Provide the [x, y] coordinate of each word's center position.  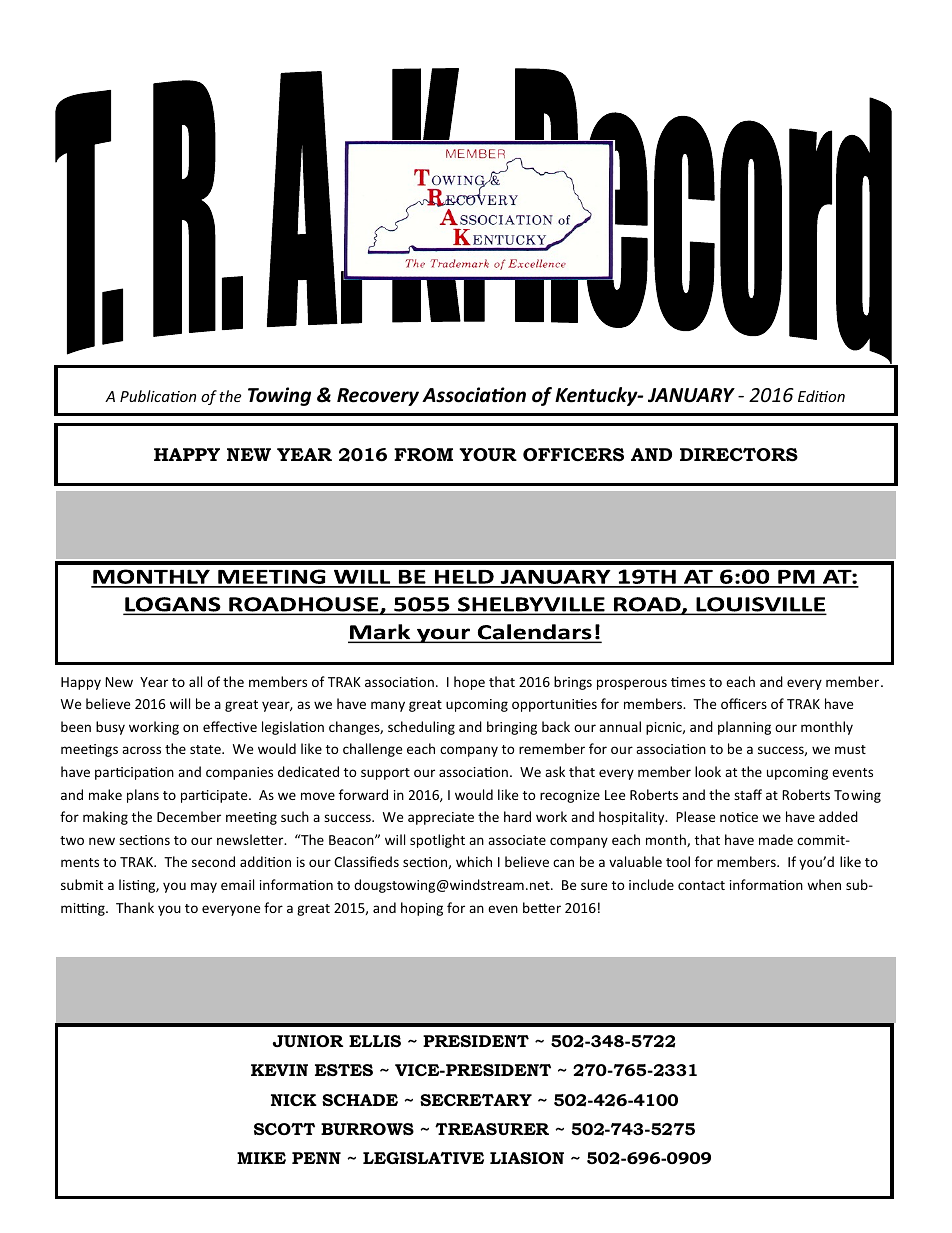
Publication [158, 396]
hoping [422, 909]
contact [701, 885]
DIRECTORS [739, 455]
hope [469, 683]
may [204, 887]
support [385, 774]
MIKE [261, 1158]
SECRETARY [476, 1100]
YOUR [488, 455]
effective [230, 726]
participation [134, 773]
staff [748, 794]
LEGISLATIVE [423, 1158]
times [688, 682]
